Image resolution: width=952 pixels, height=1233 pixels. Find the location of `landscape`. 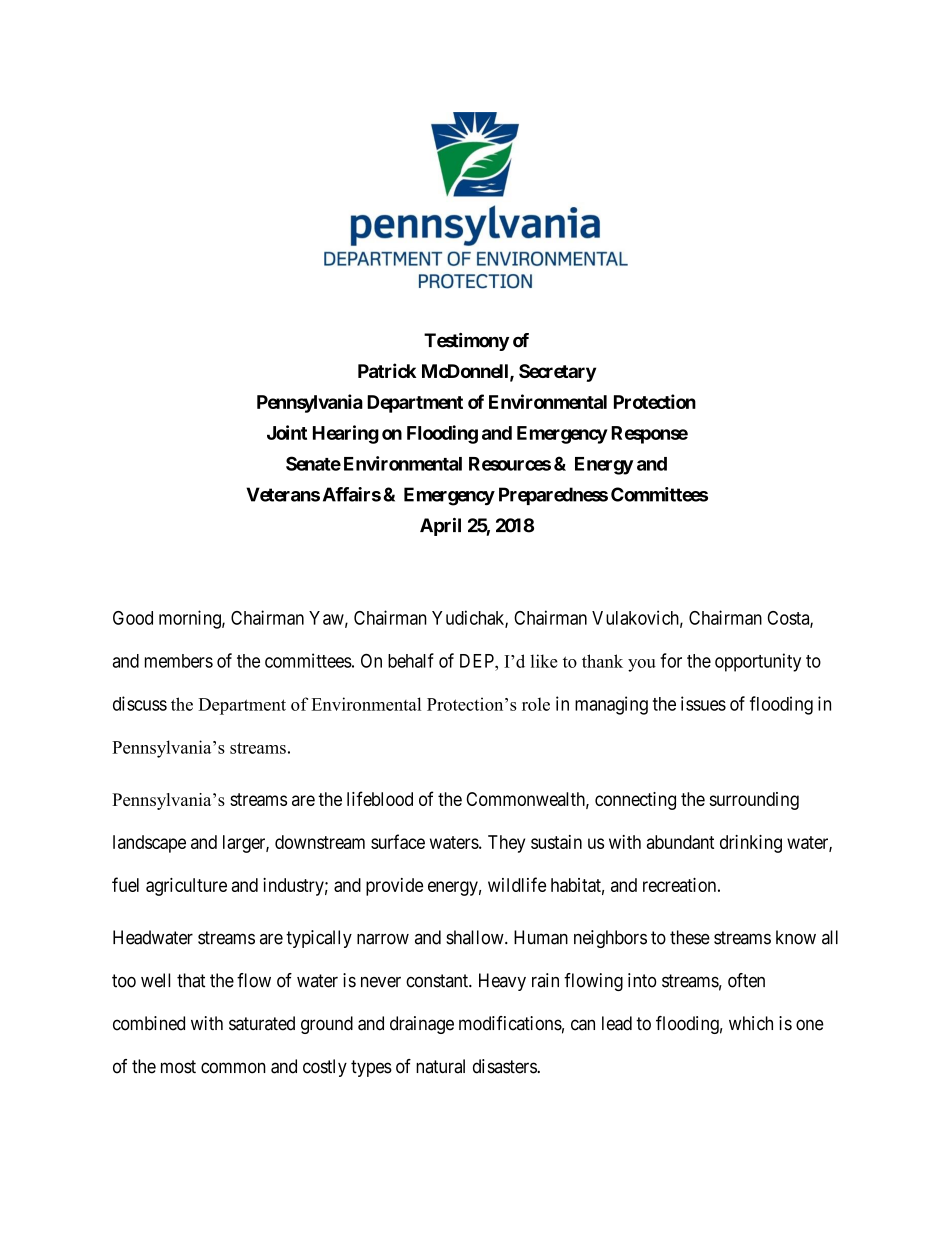

landscape is located at coordinates (149, 844).
